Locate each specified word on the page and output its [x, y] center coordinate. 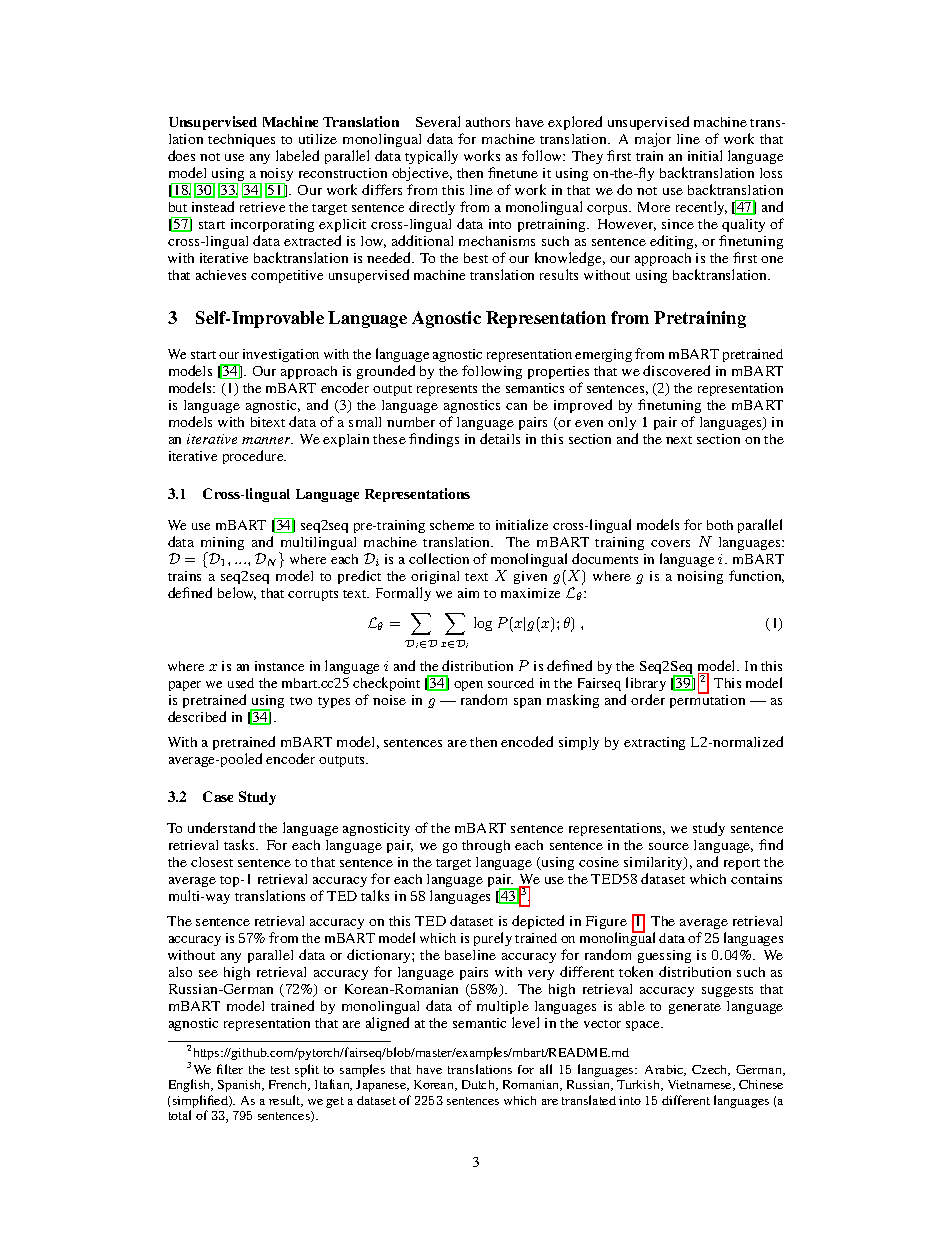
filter [230, 1069]
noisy [275, 176]
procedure [254, 457]
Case [218, 796]
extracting [654, 743]
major [653, 140]
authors [488, 122]
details [500, 438]
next [679, 440]
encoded [527, 741]
